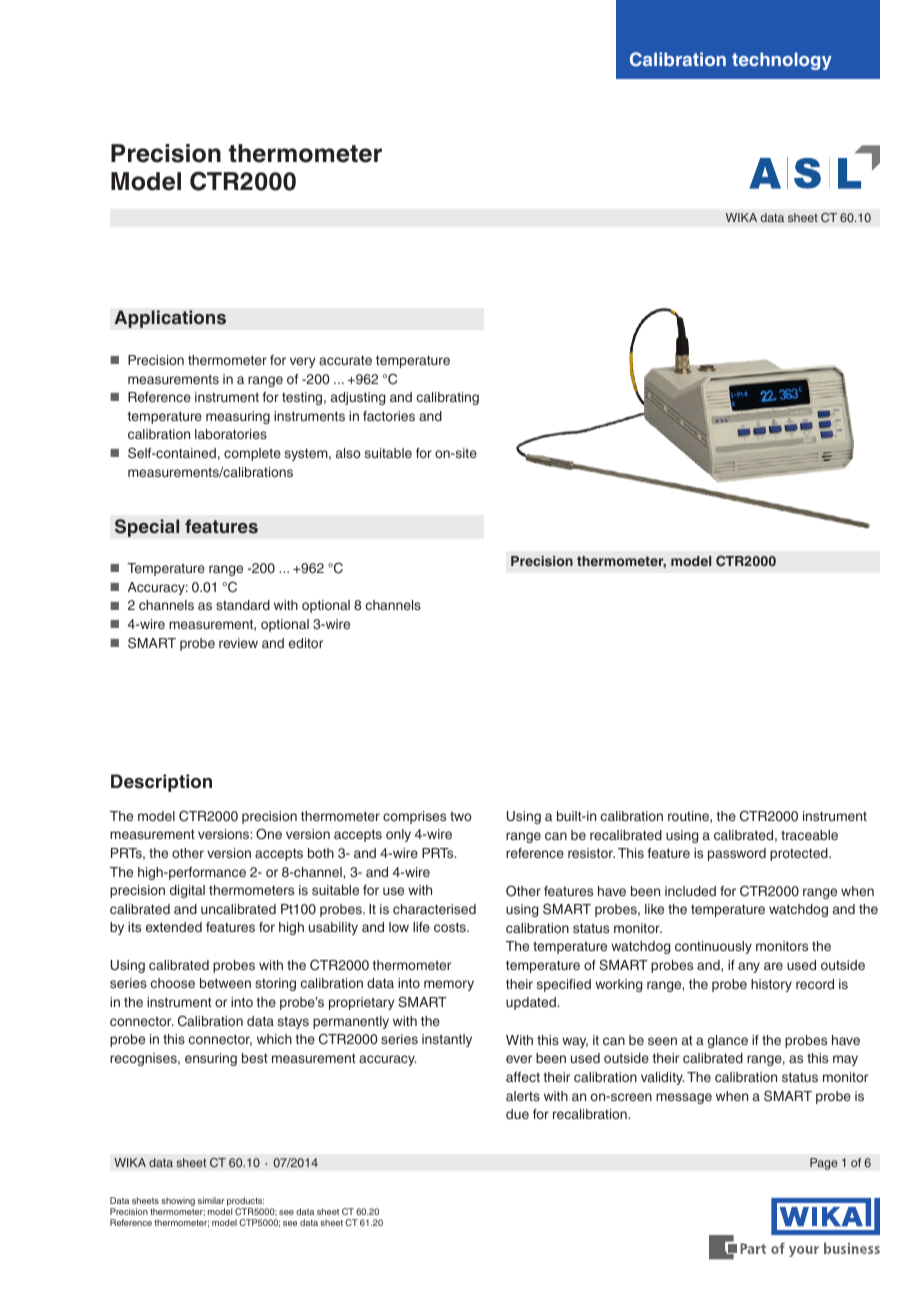  What do you see at coordinates (737, 854) in the page?
I see `password` at bounding box center [737, 854].
